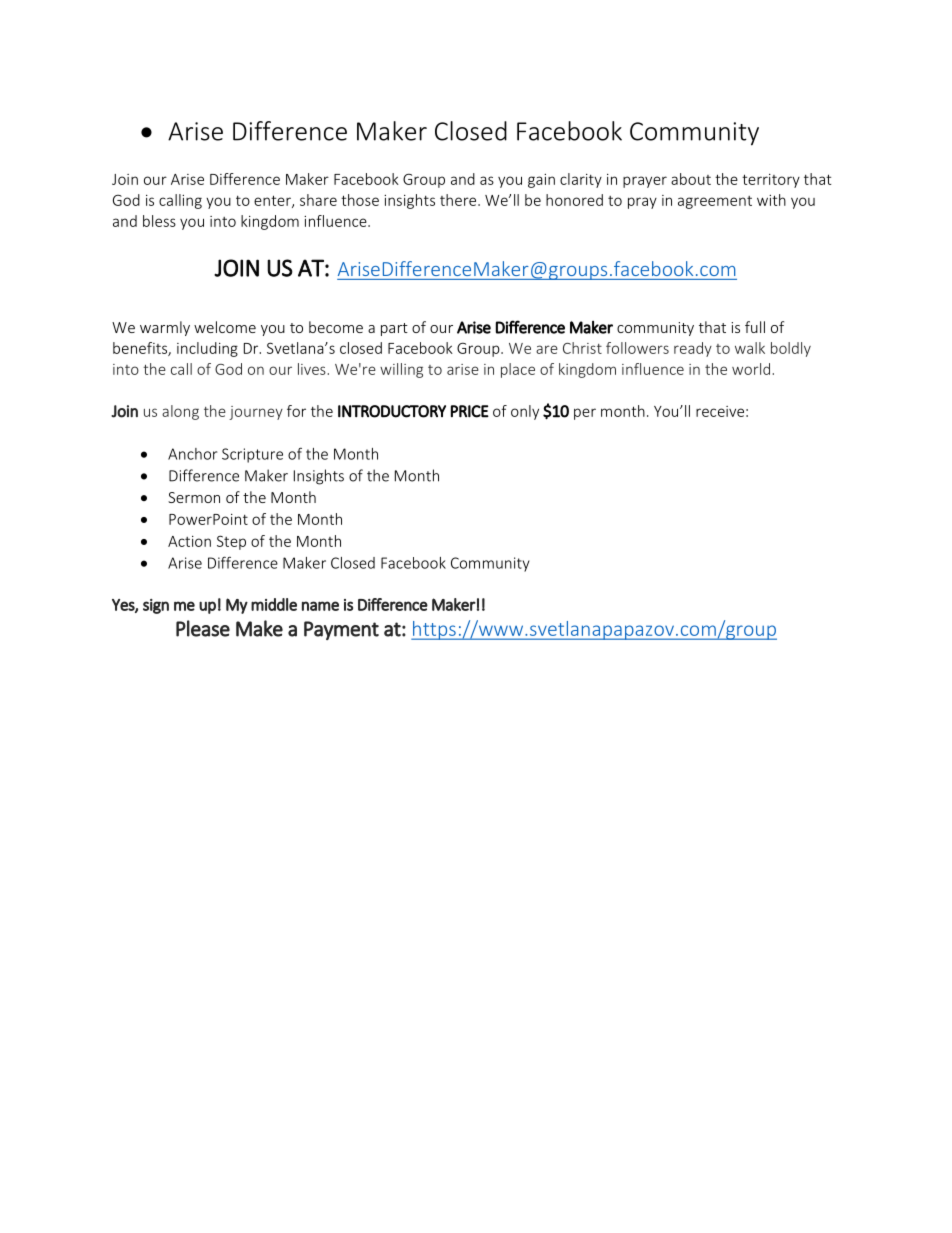 Image resolution: width=952 pixels, height=1233 pixels. Describe the element at coordinates (585, 414) in the image. I see `per` at that location.
